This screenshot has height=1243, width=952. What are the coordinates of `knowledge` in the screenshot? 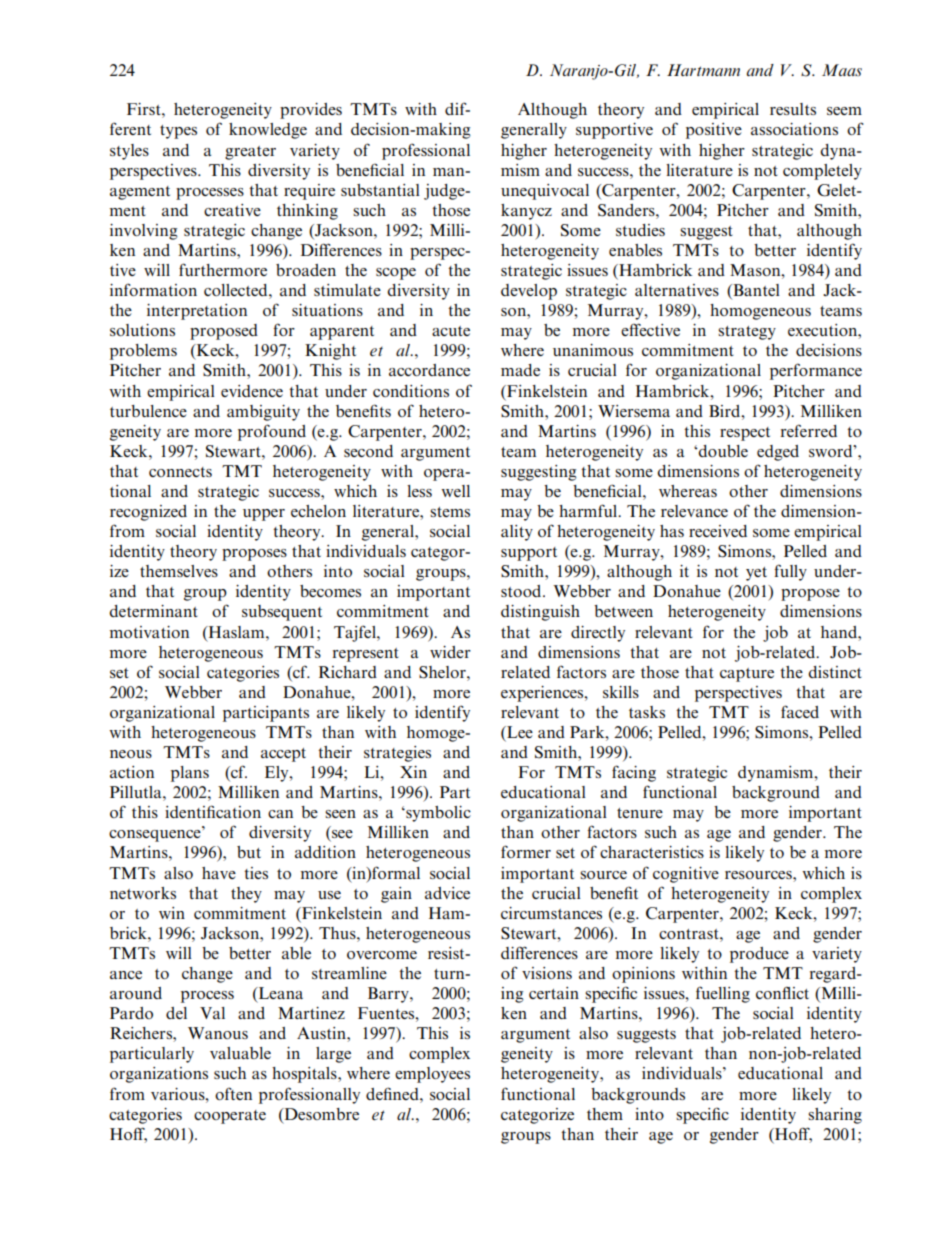 It's located at (268, 131).
